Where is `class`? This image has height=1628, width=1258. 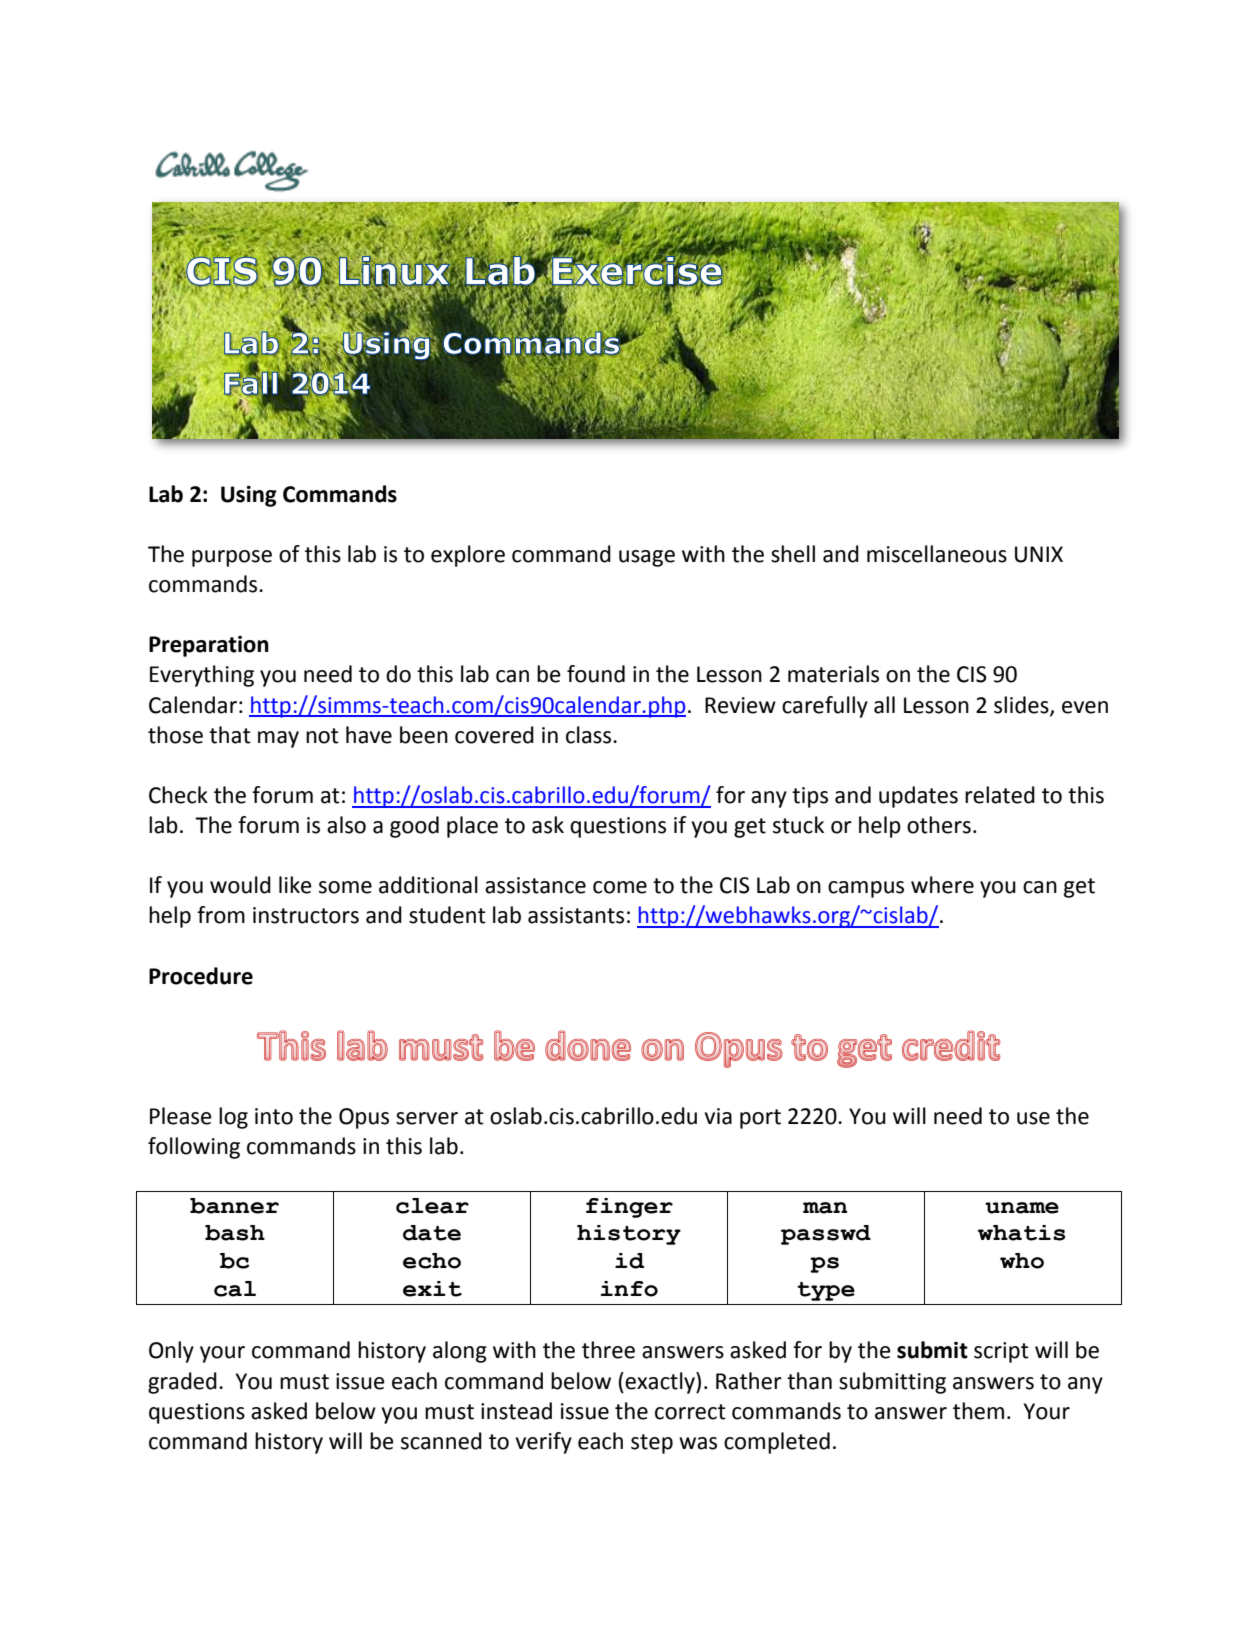 class is located at coordinates (590, 735).
